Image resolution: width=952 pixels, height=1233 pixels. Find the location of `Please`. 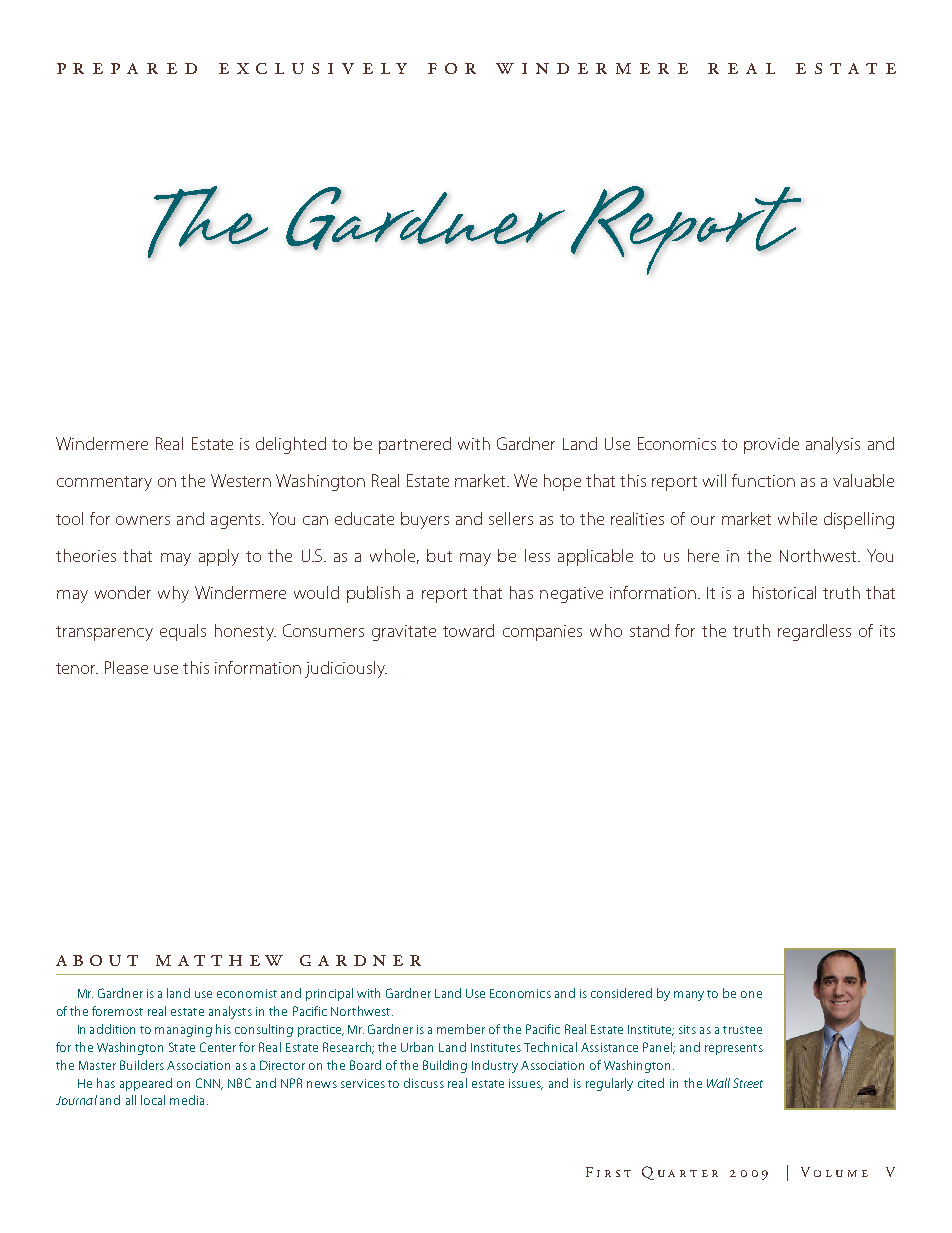

Please is located at coordinates (126, 667).
